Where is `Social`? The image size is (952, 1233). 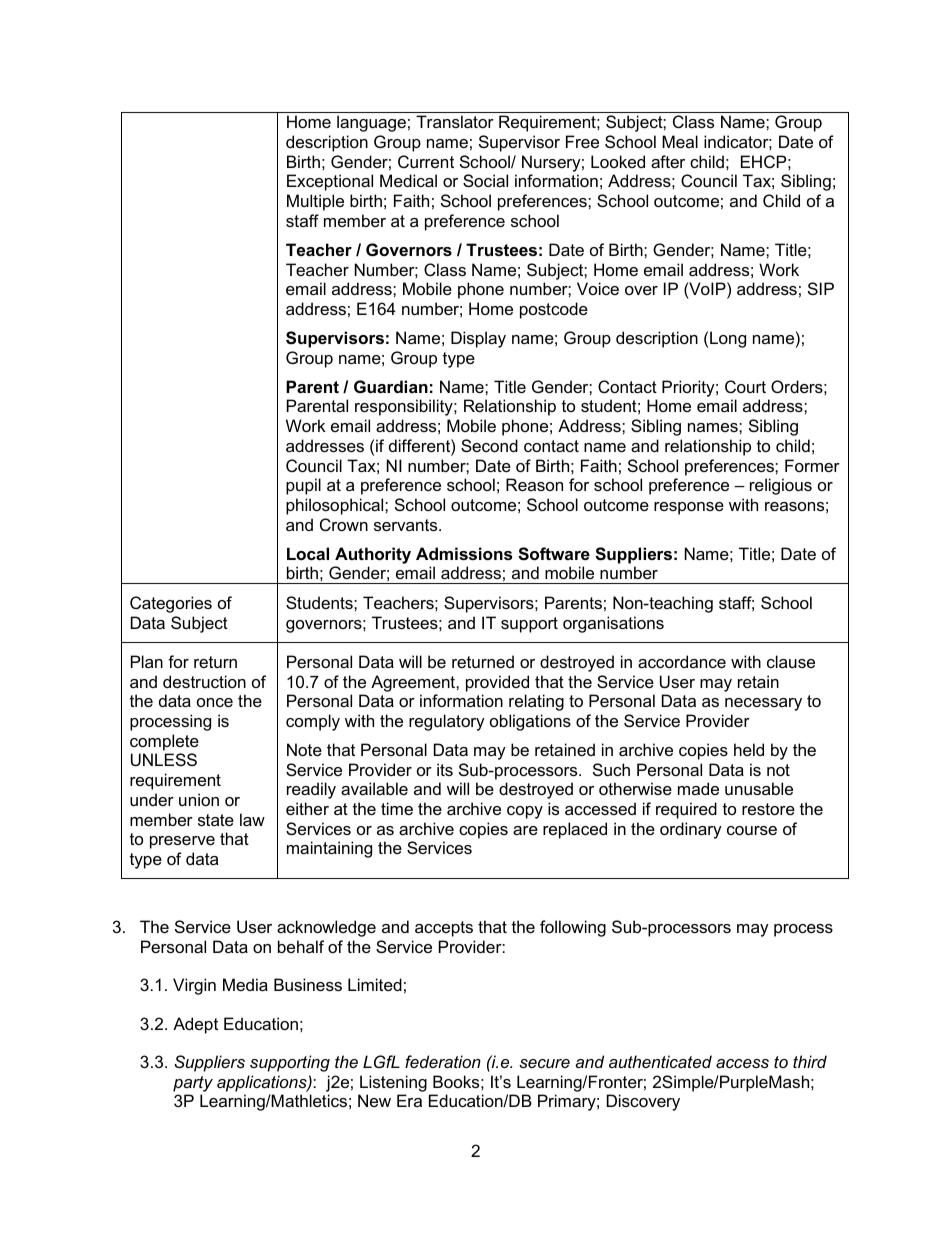 Social is located at coordinates (485, 180).
